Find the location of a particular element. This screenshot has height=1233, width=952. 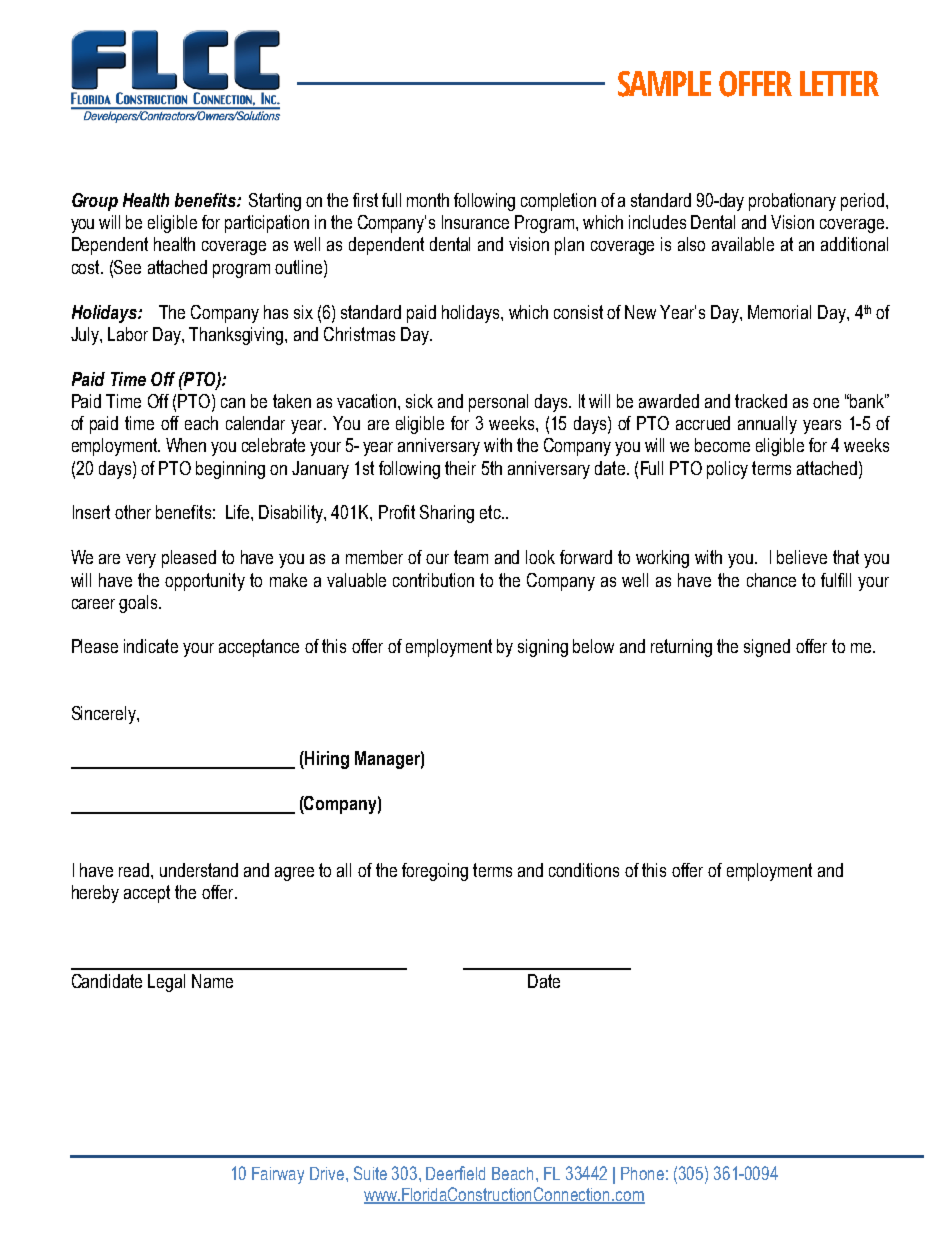

signed is located at coordinates (767, 648).
